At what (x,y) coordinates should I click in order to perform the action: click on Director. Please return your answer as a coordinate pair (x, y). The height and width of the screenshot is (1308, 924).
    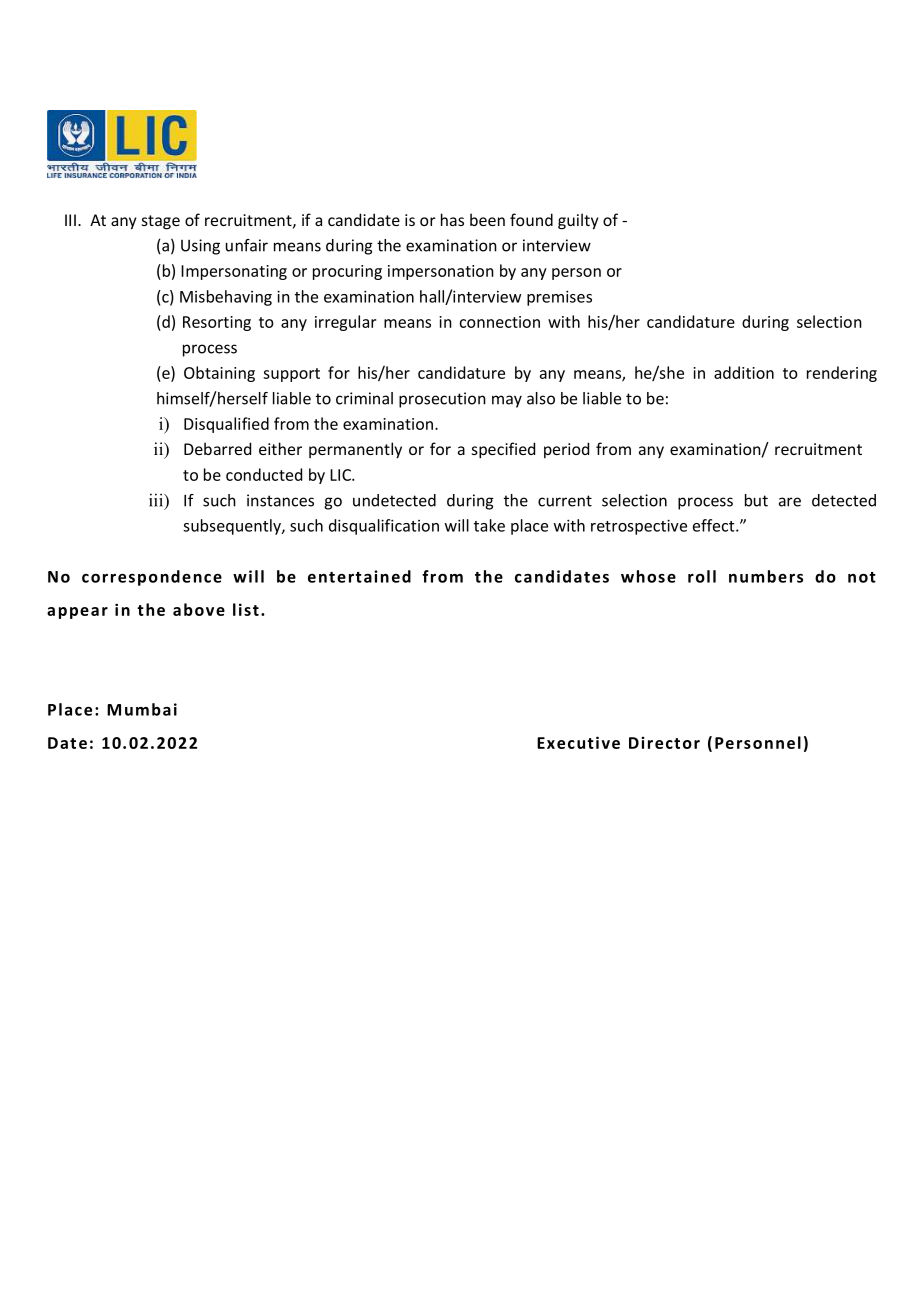
    Looking at the image, I should click on (664, 742).
